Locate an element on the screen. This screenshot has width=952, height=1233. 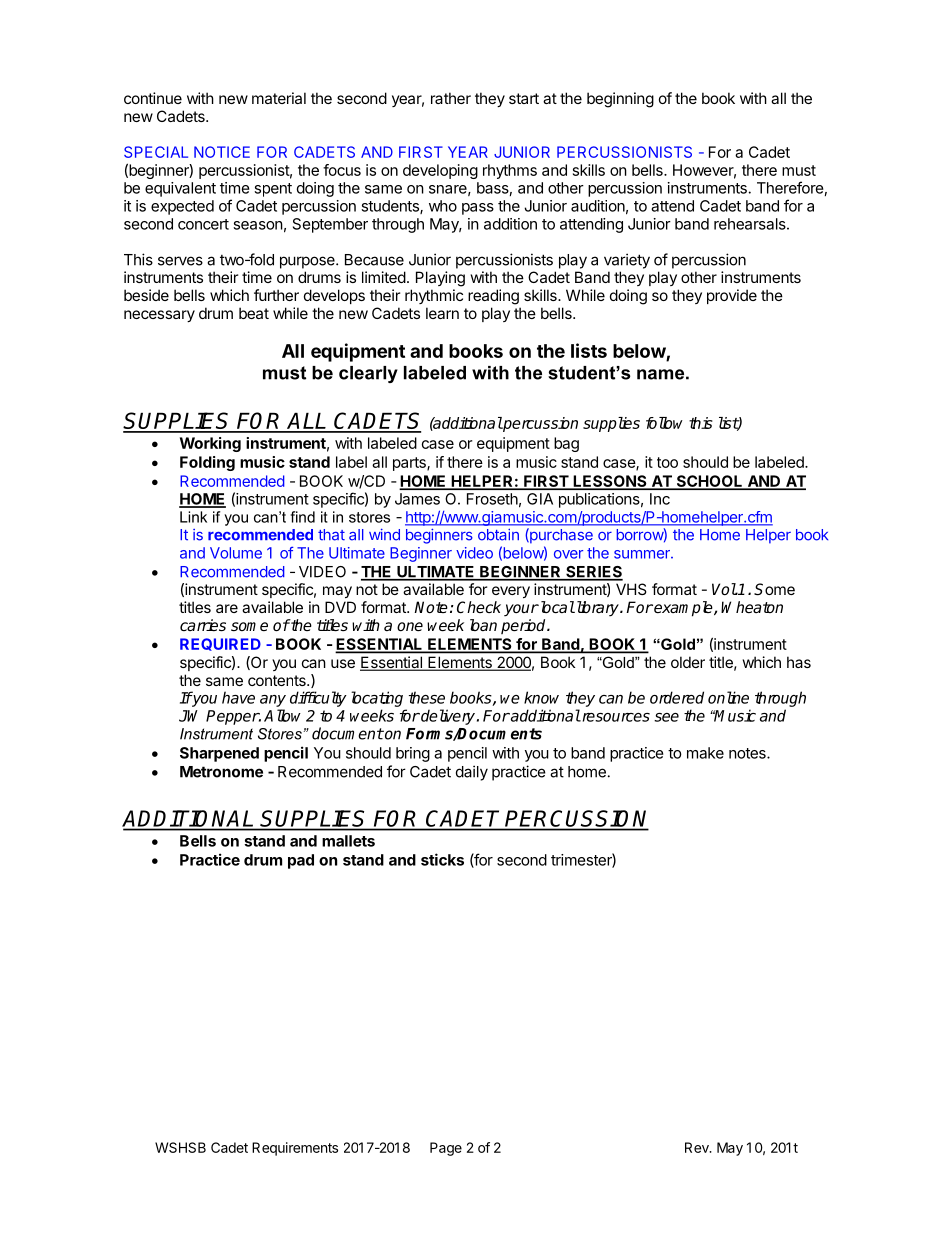
rather is located at coordinates (451, 98).
